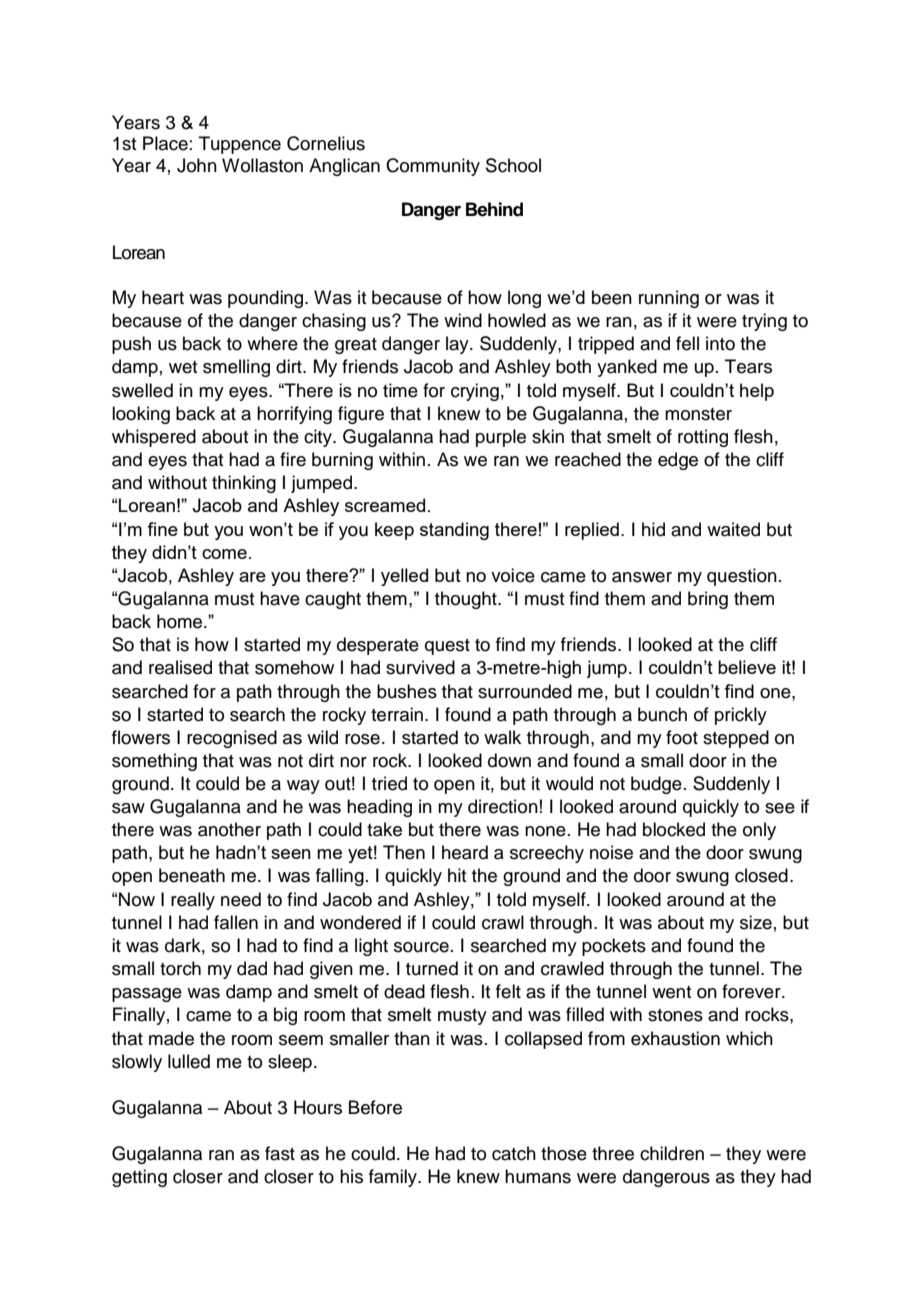 This screenshot has width=924, height=1308. Describe the element at coordinates (433, 167) in the screenshot. I see `Community` at that location.
